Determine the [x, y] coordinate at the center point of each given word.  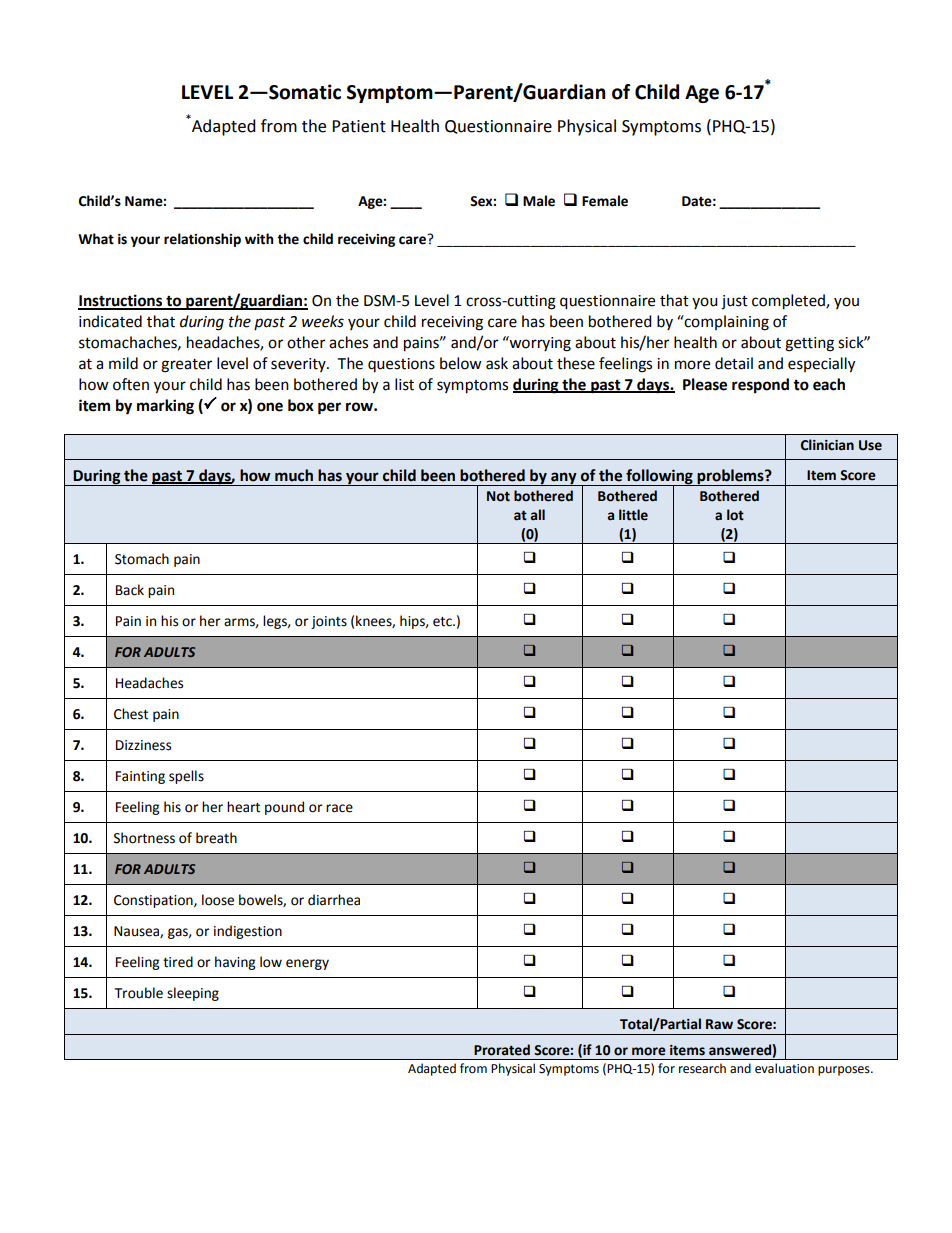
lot [735, 515]
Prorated [502, 1050]
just [734, 302]
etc [443, 622]
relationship [202, 240]
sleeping [193, 994]
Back [130, 590]
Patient [359, 126]
